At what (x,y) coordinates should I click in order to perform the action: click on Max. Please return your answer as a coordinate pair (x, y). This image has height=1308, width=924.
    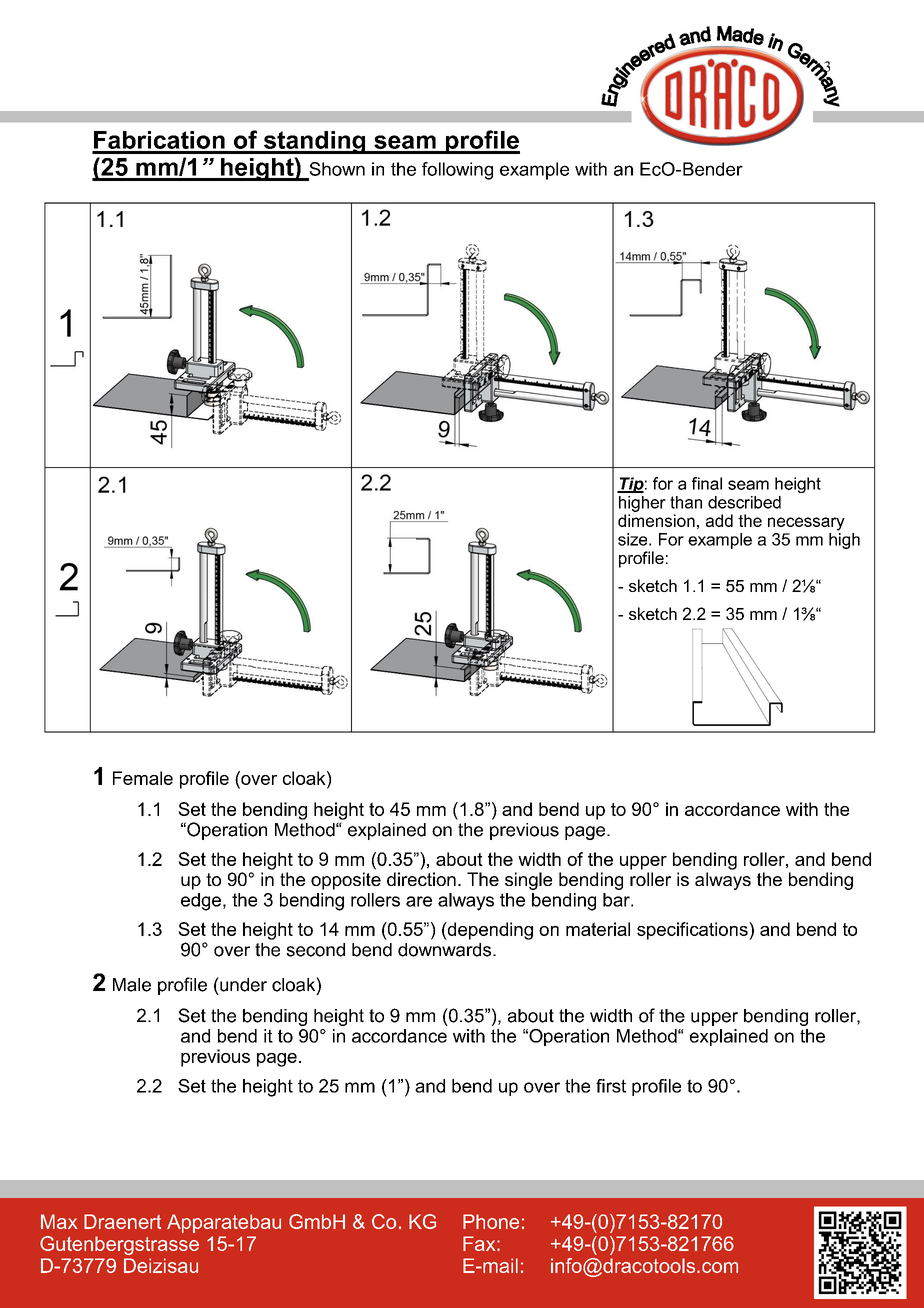
    Looking at the image, I should click on (59, 1221).
